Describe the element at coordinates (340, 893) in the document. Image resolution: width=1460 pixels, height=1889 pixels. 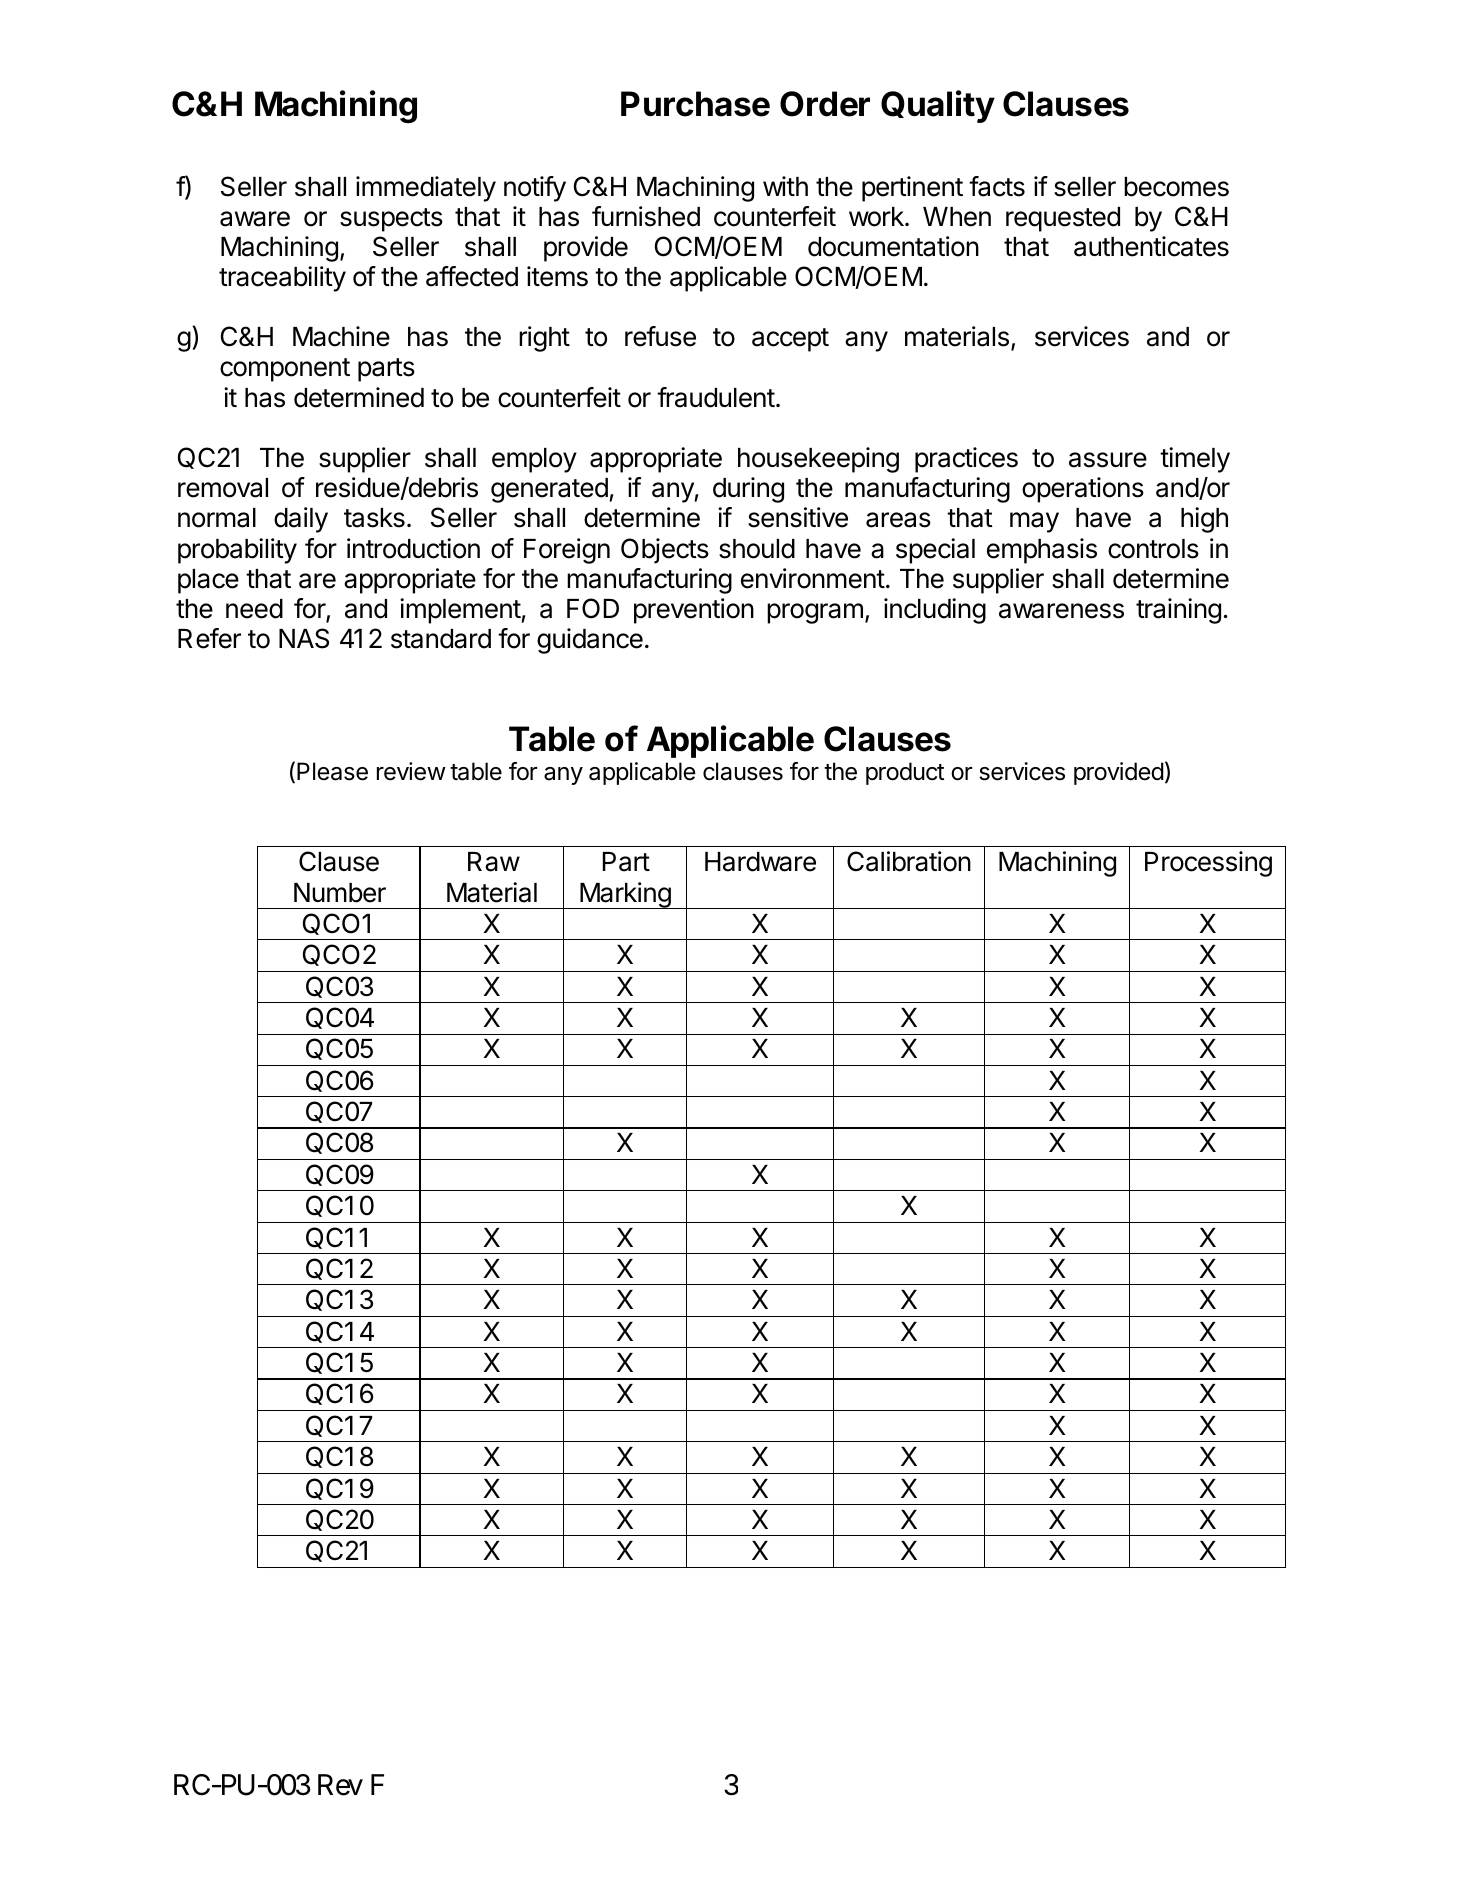
I see `Number` at that location.
